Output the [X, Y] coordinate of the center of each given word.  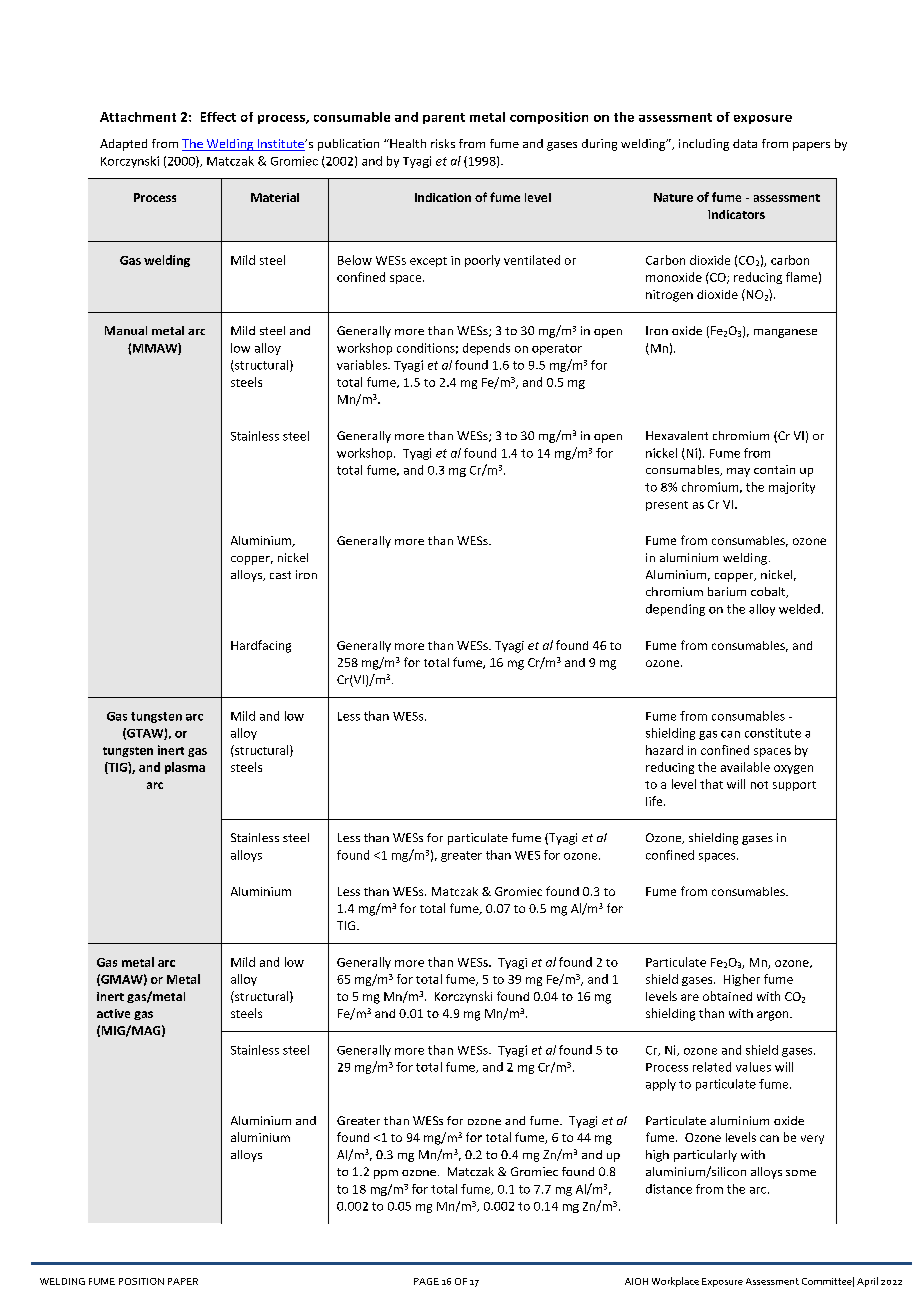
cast [280, 575]
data [745, 143]
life [655, 801]
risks [443, 143]
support [794, 786]
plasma [185, 768]
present [667, 506]
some [801, 1173]
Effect [218, 117]
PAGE [426, 1281]
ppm [386, 1174]
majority [792, 488]
